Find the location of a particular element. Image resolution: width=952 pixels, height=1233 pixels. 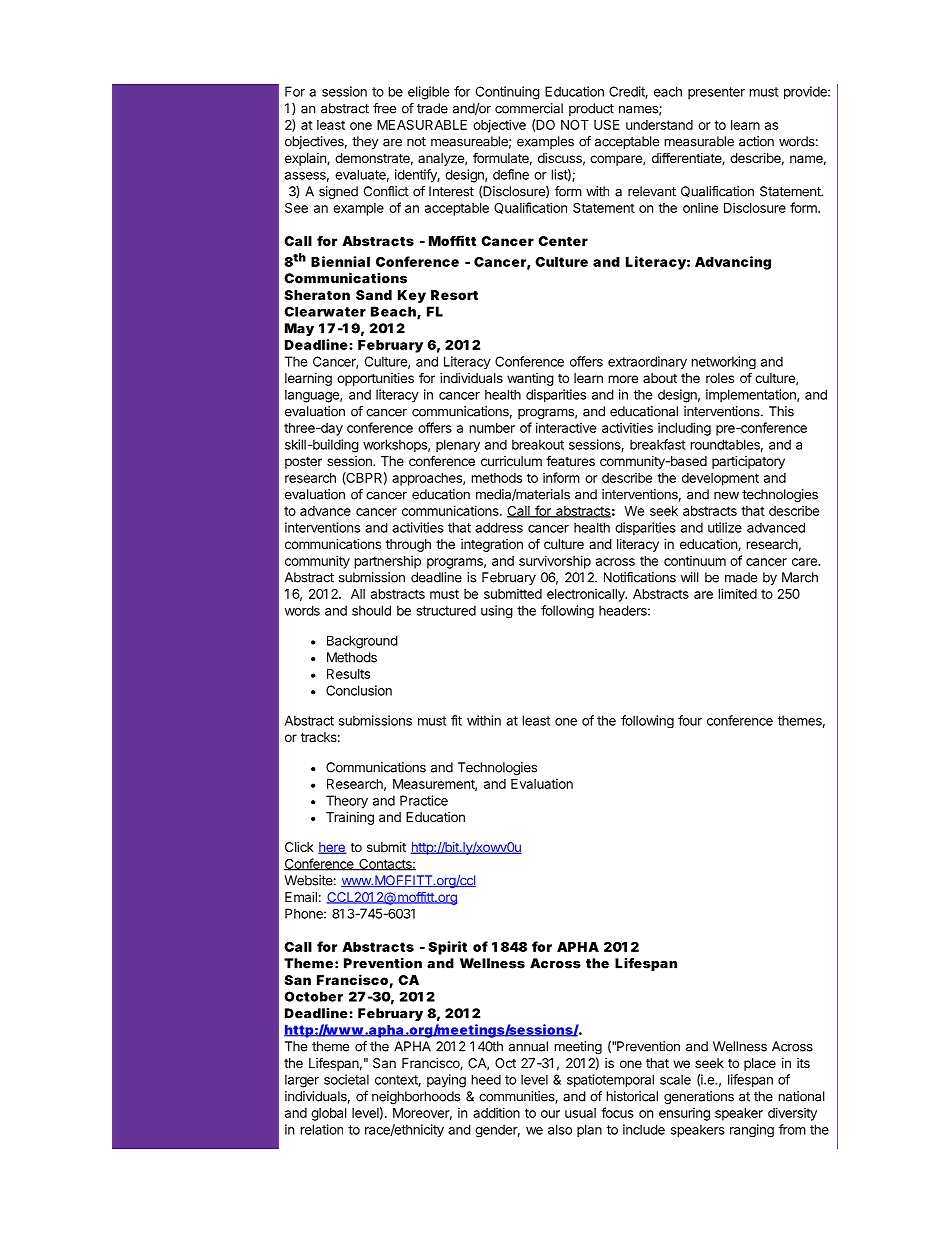

participatory is located at coordinates (748, 462).
